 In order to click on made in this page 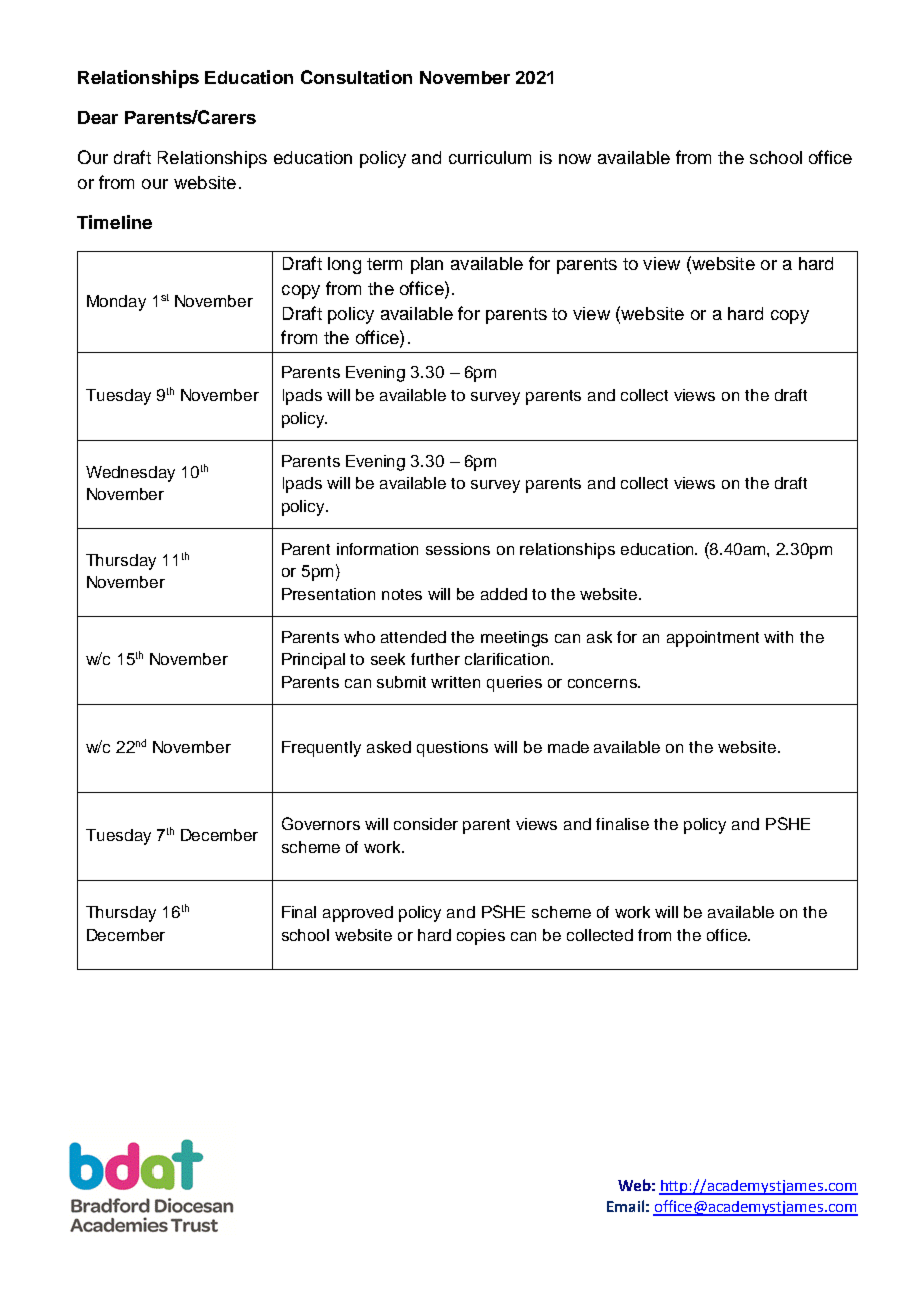, I will do `click(568, 747)`.
